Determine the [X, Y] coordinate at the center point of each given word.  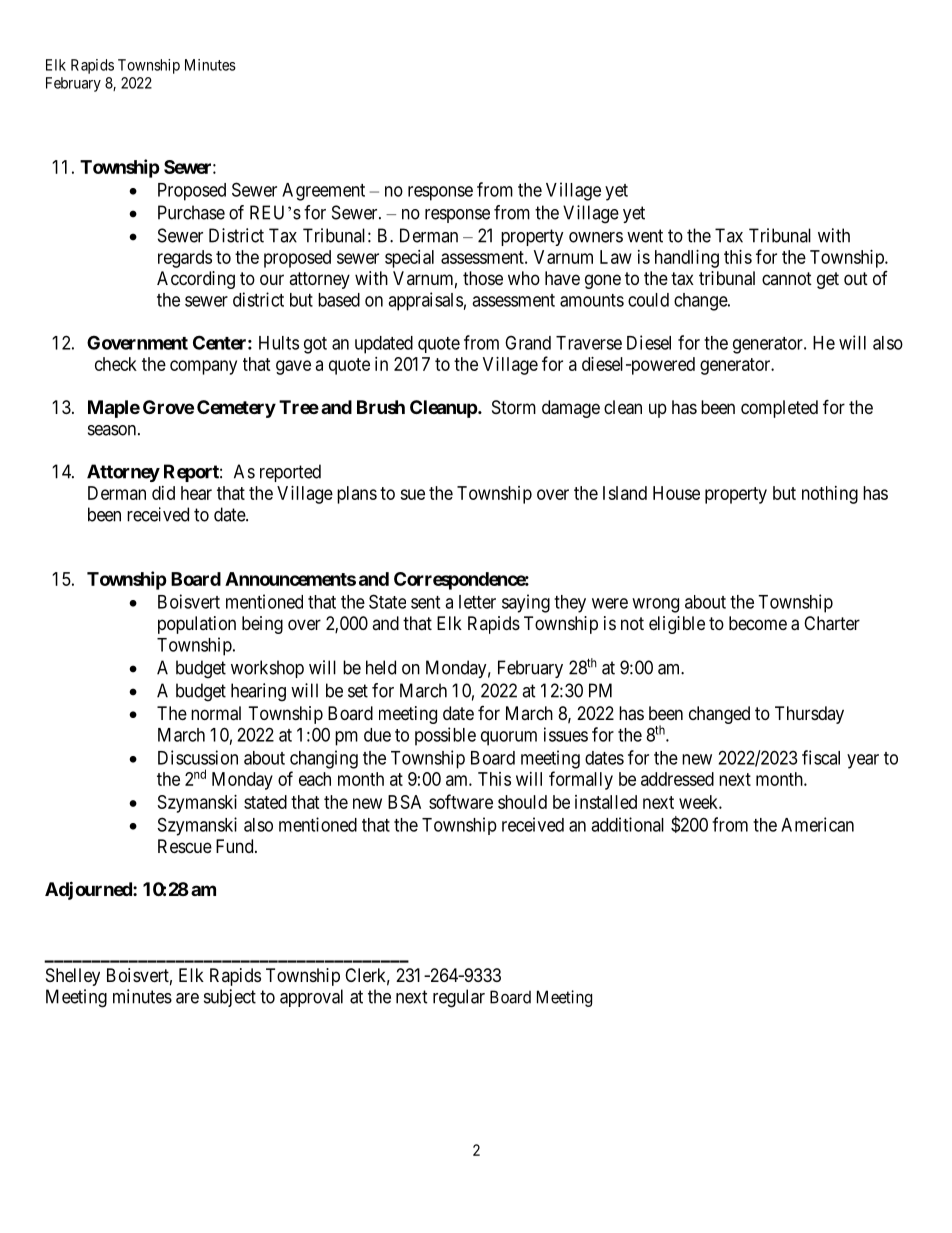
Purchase [191, 212]
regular [459, 998]
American [817, 824]
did [163, 493]
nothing [830, 495]
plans [357, 495]
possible [445, 736]
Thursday [809, 715]
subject [230, 998]
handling [687, 259]
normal [216, 713]
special [409, 259]
